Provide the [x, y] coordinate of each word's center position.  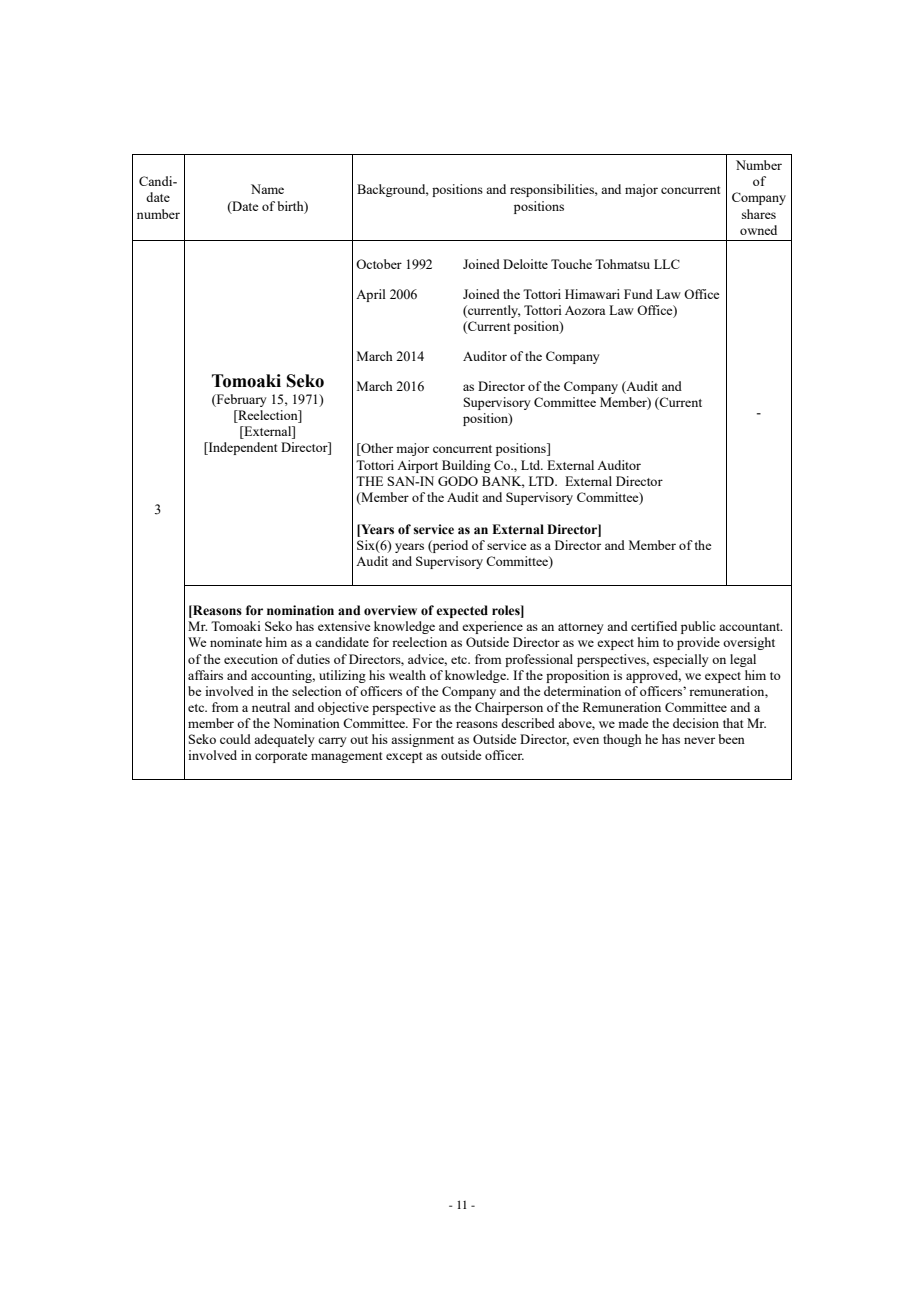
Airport [417, 466]
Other [376, 449]
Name [267, 189]
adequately [284, 740]
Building [466, 466]
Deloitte [525, 264]
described [528, 723]
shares [759, 214]
